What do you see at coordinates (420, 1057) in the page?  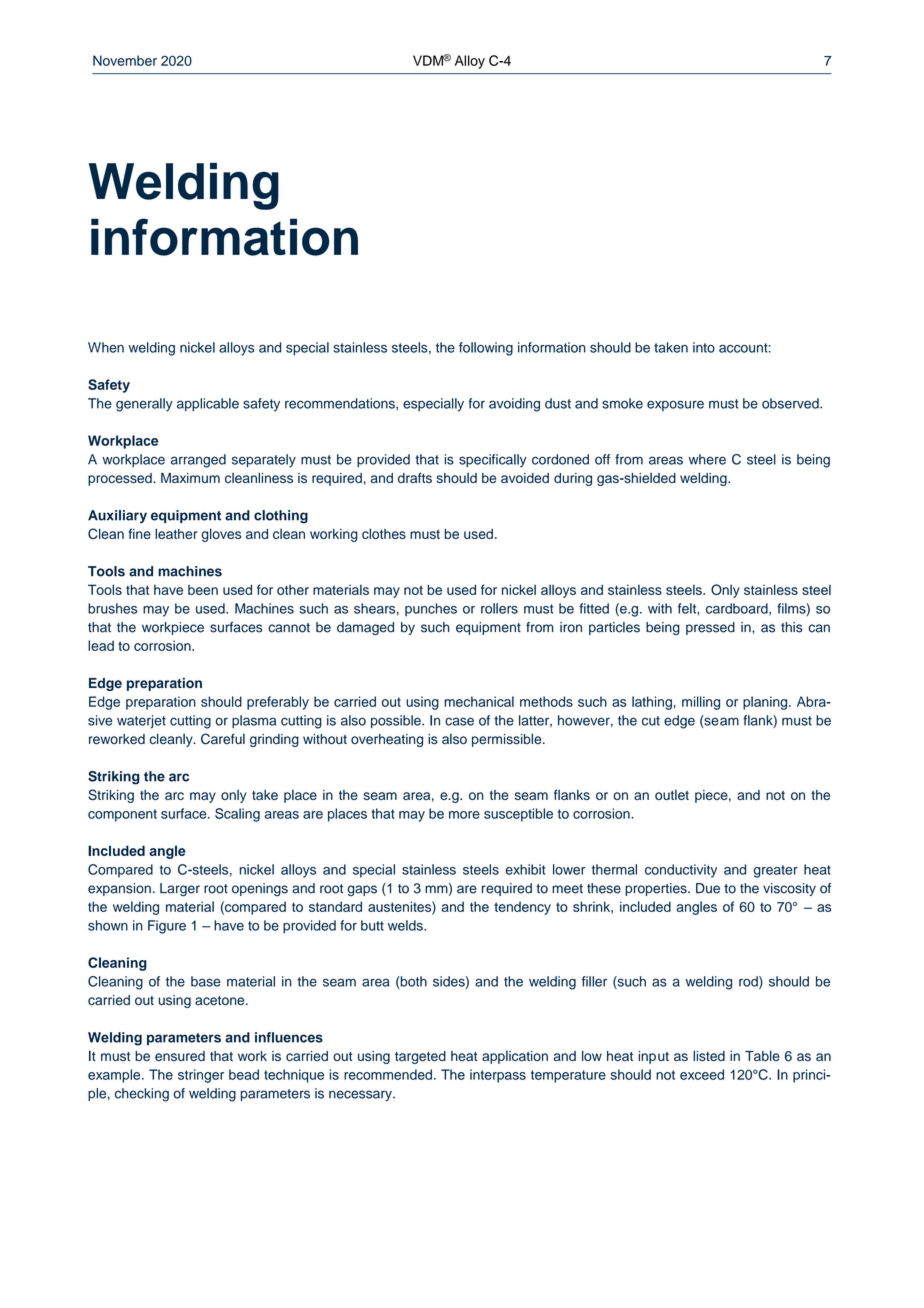 I see `targeted` at bounding box center [420, 1057].
